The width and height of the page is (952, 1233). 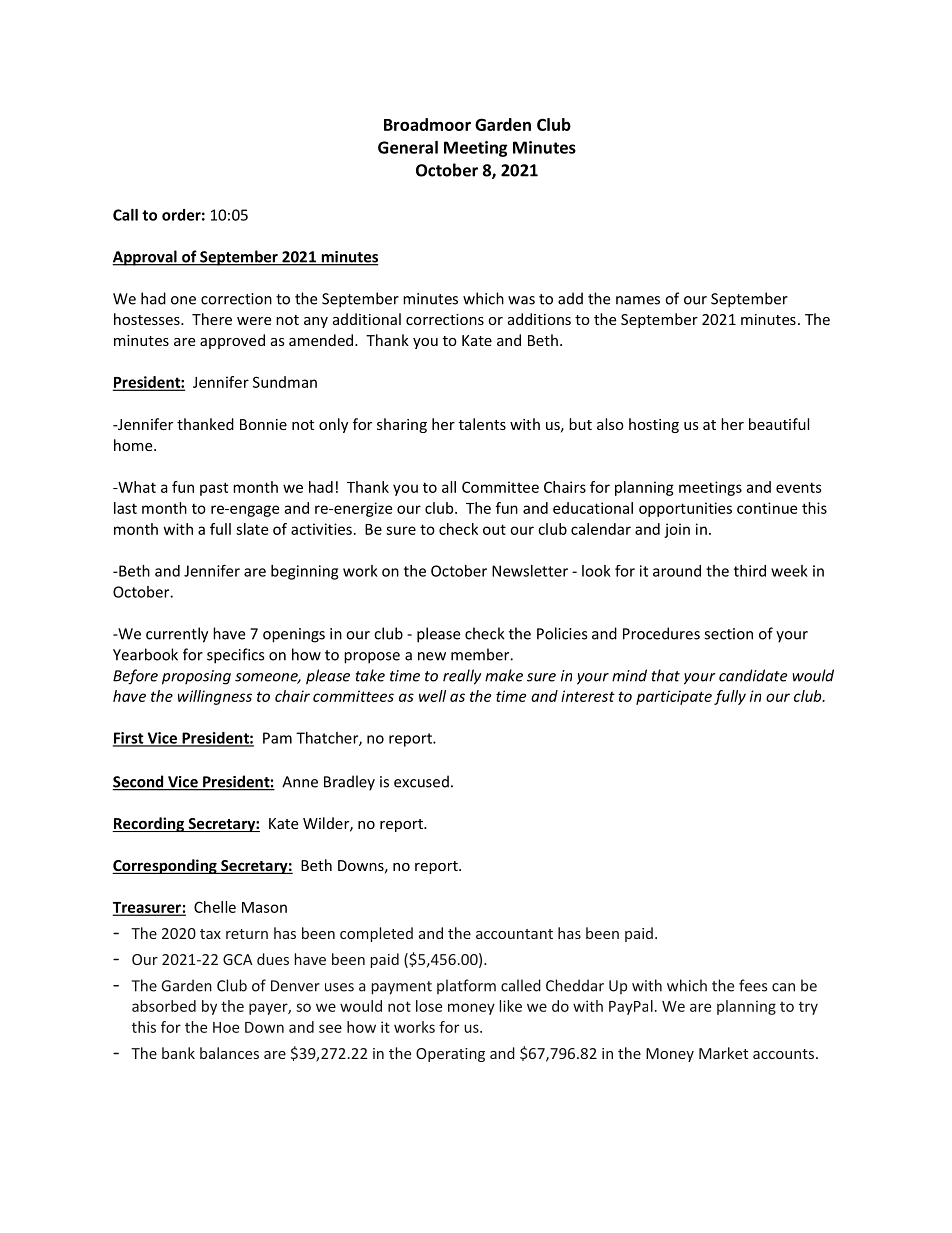 What do you see at coordinates (232, 341) in the page?
I see `approved` at bounding box center [232, 341].
